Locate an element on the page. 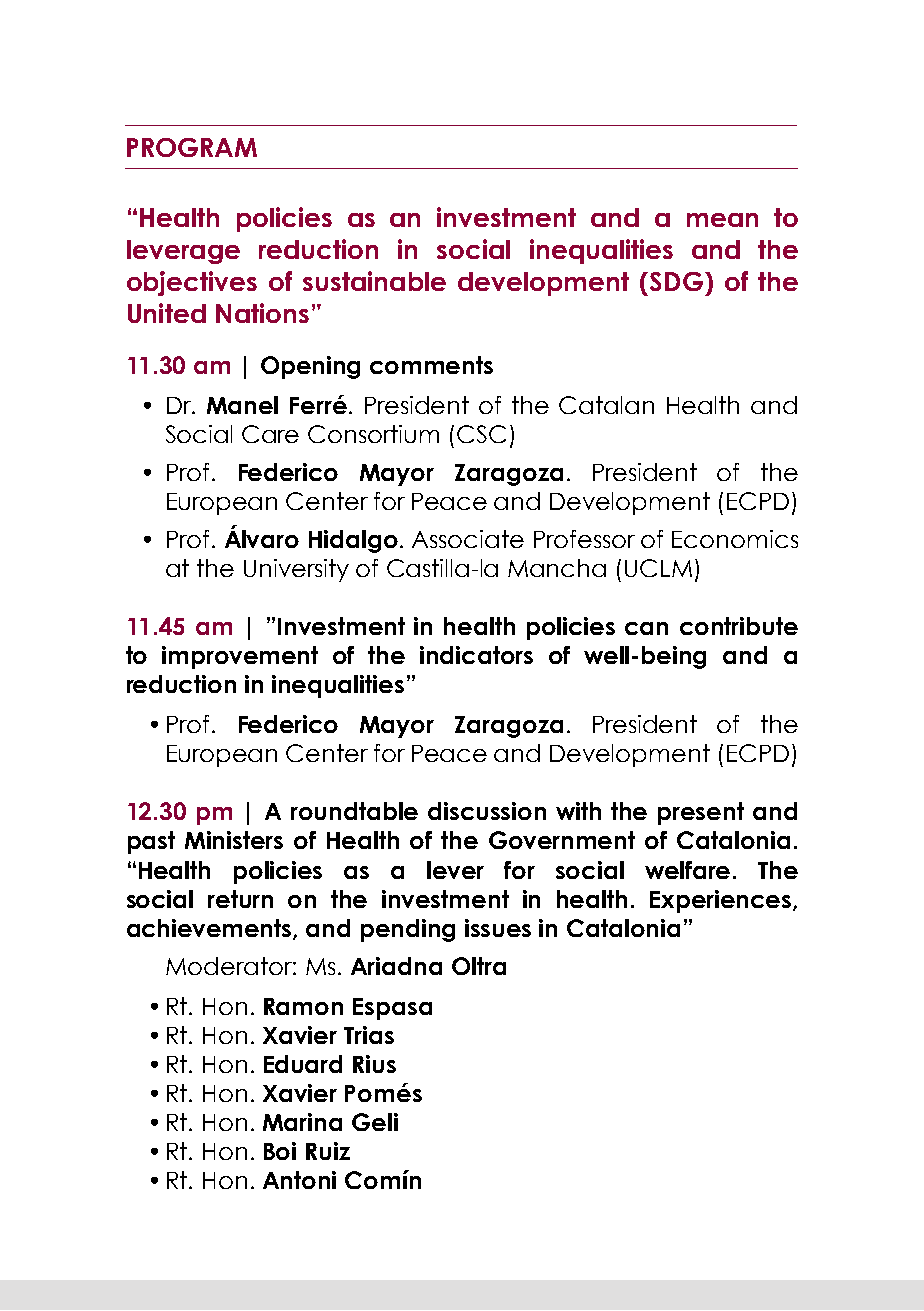  Ruiz is located at coordinates (328, 1151).
